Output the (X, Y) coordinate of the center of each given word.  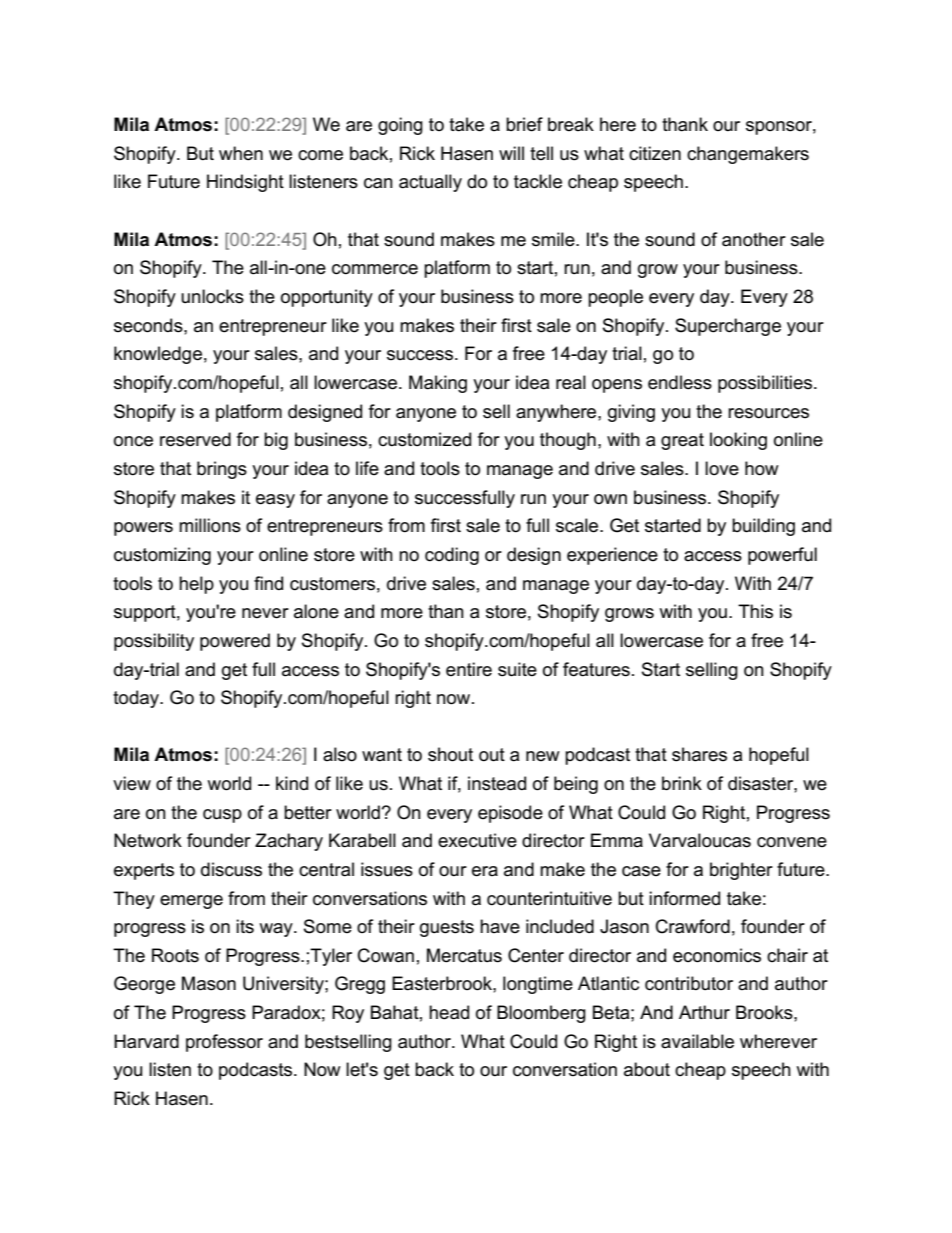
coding (452, 556)
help (196, 585)
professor (224, 1043)
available (697, 1041)
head (449, 1012)
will (511, 153)
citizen (655, 153)
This (755, 611)
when (241, 153)
